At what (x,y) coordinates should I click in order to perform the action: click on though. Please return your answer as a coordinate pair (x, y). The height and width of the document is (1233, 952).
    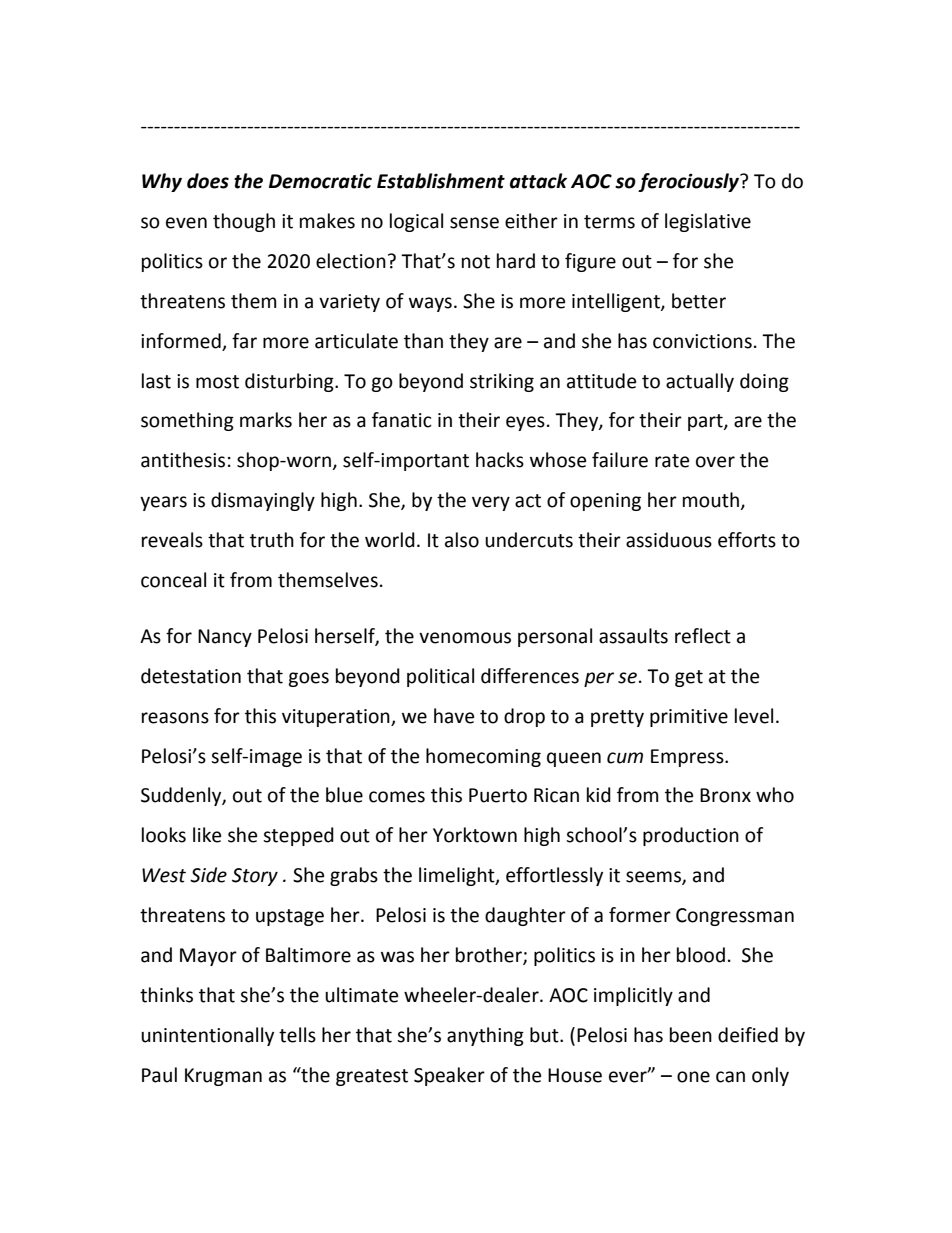
    Looking at the image, I should click on (244, 222).
